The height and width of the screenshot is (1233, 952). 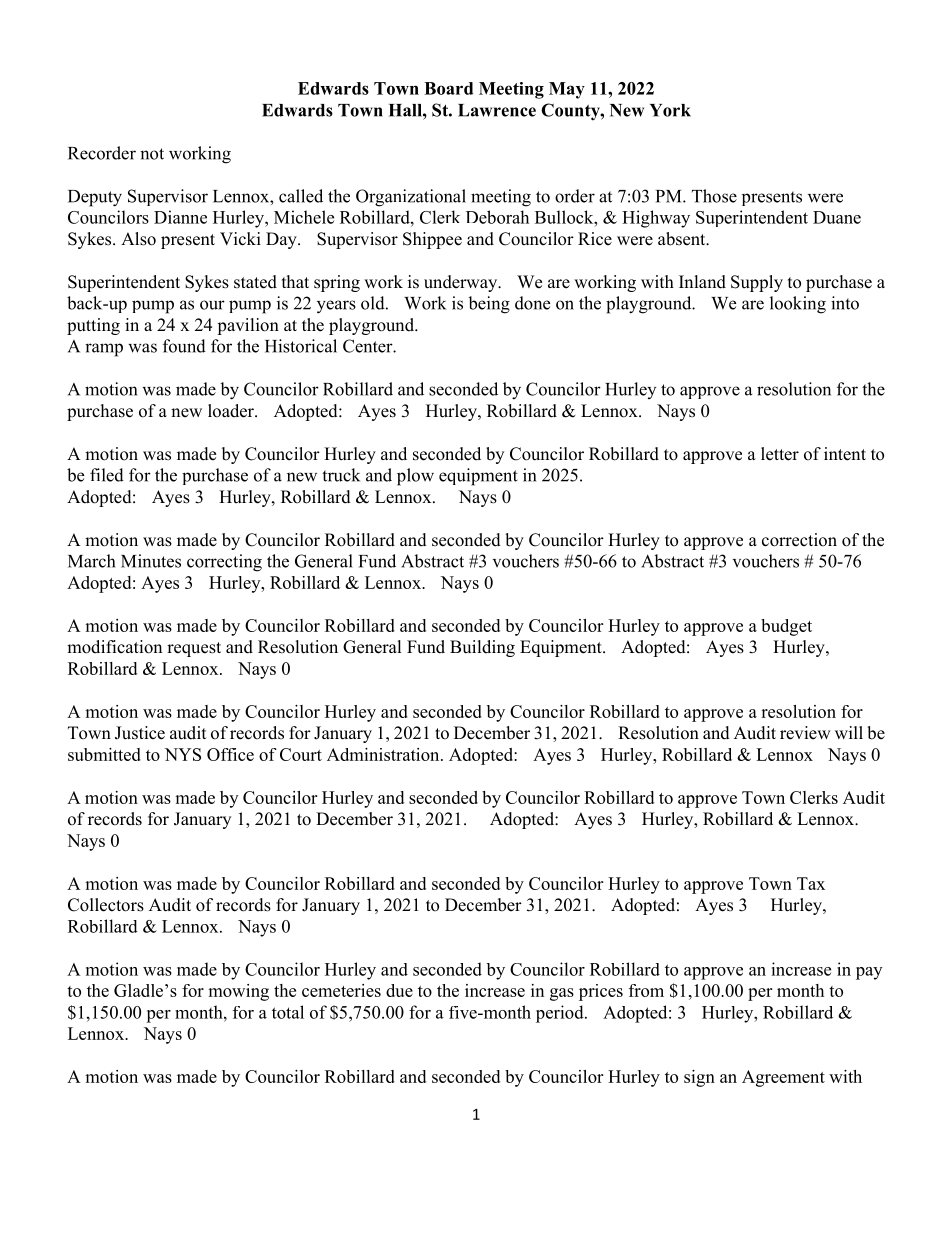 What do you see at coordinates (780, 454) in the screenshot?
I see `letter` at bounding box center [780, 454].
